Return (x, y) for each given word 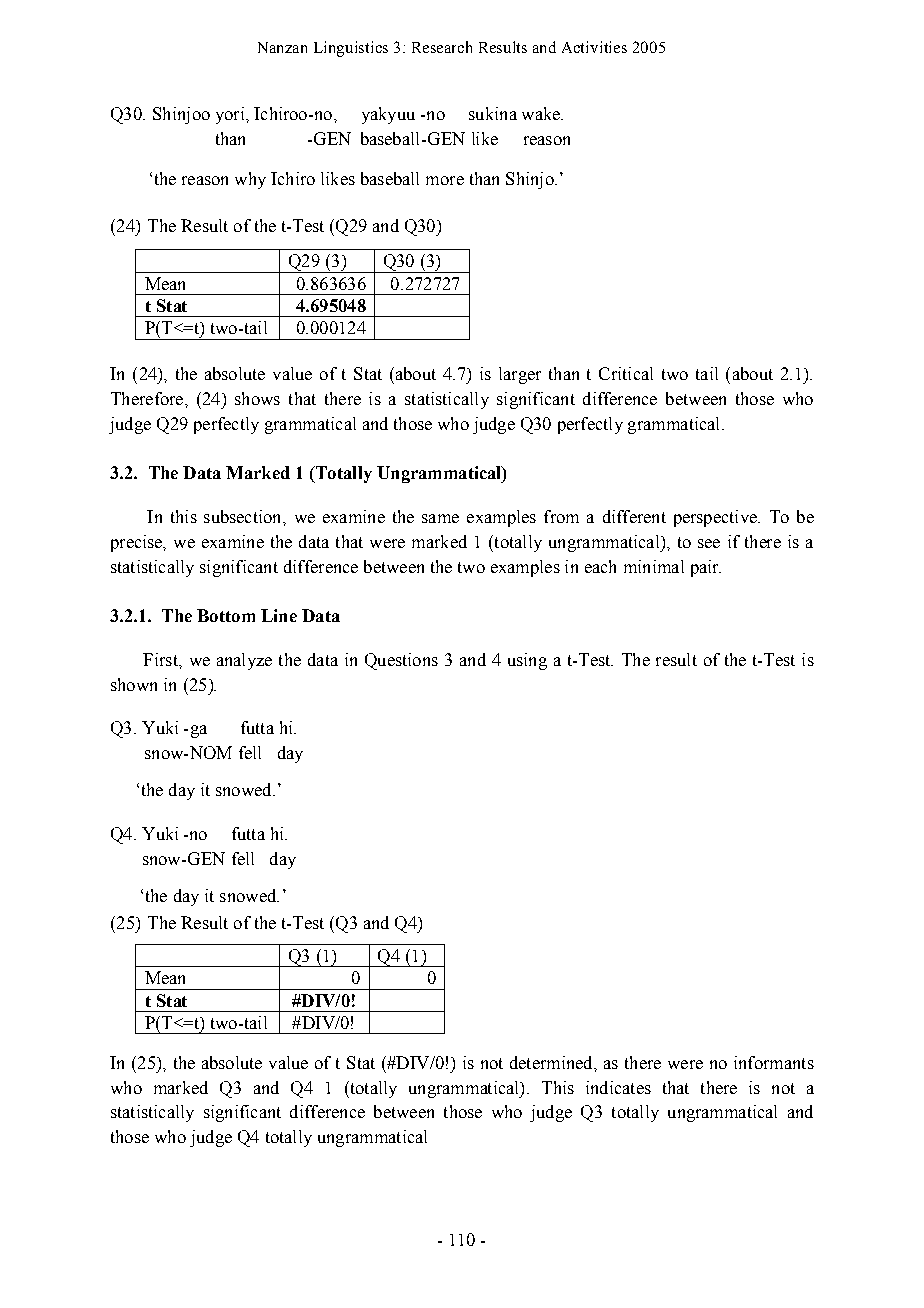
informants (774, 1062)
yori (231, 115)
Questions (401, 661)
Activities (594, 47)
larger (520, 375)
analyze (244, 661)
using (527, 661)
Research (442, 47)
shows (257, 398)
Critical (626, 373)
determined (552, 1062)
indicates (618, 1087)
